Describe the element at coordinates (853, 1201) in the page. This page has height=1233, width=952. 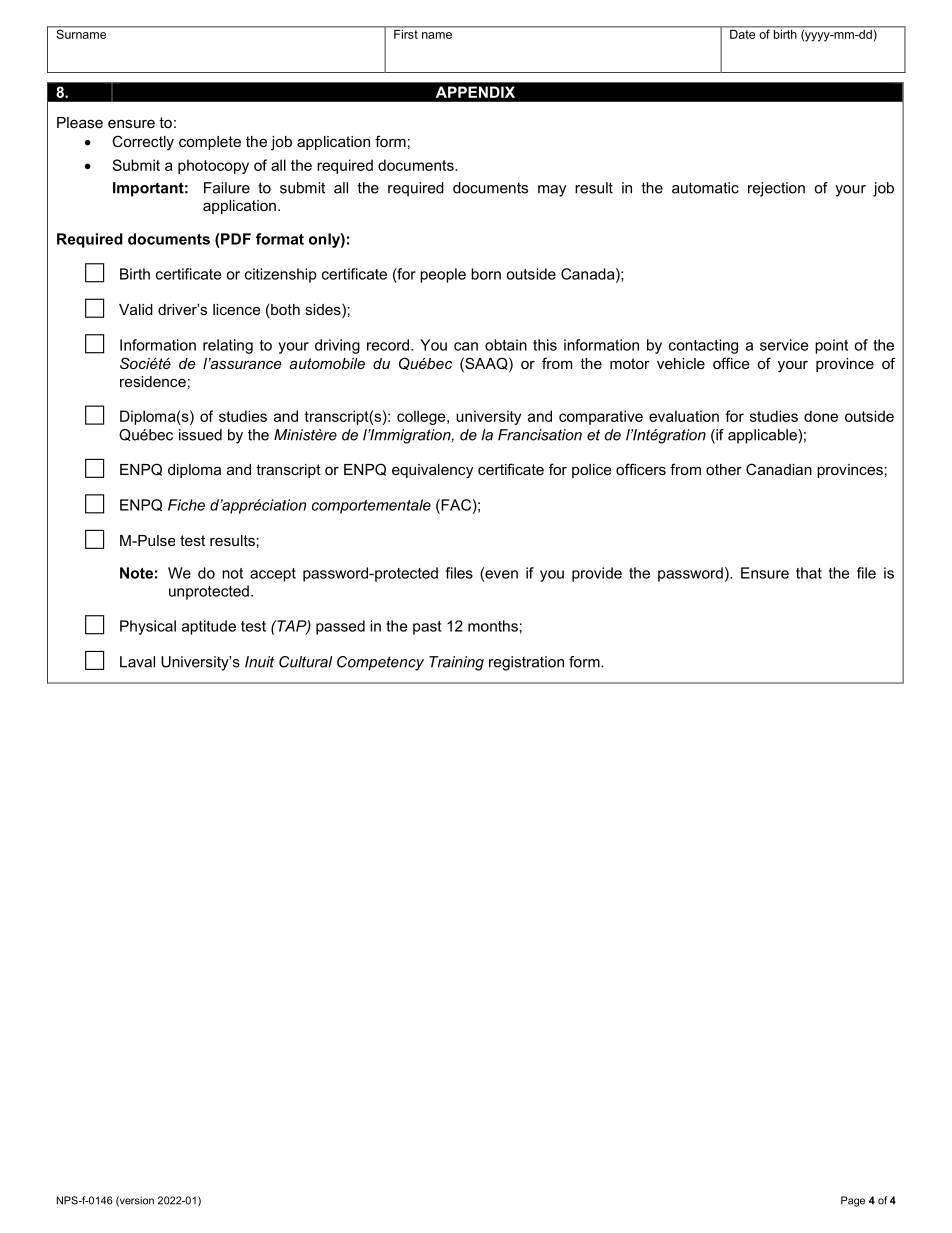
I see `Page` at that location.
